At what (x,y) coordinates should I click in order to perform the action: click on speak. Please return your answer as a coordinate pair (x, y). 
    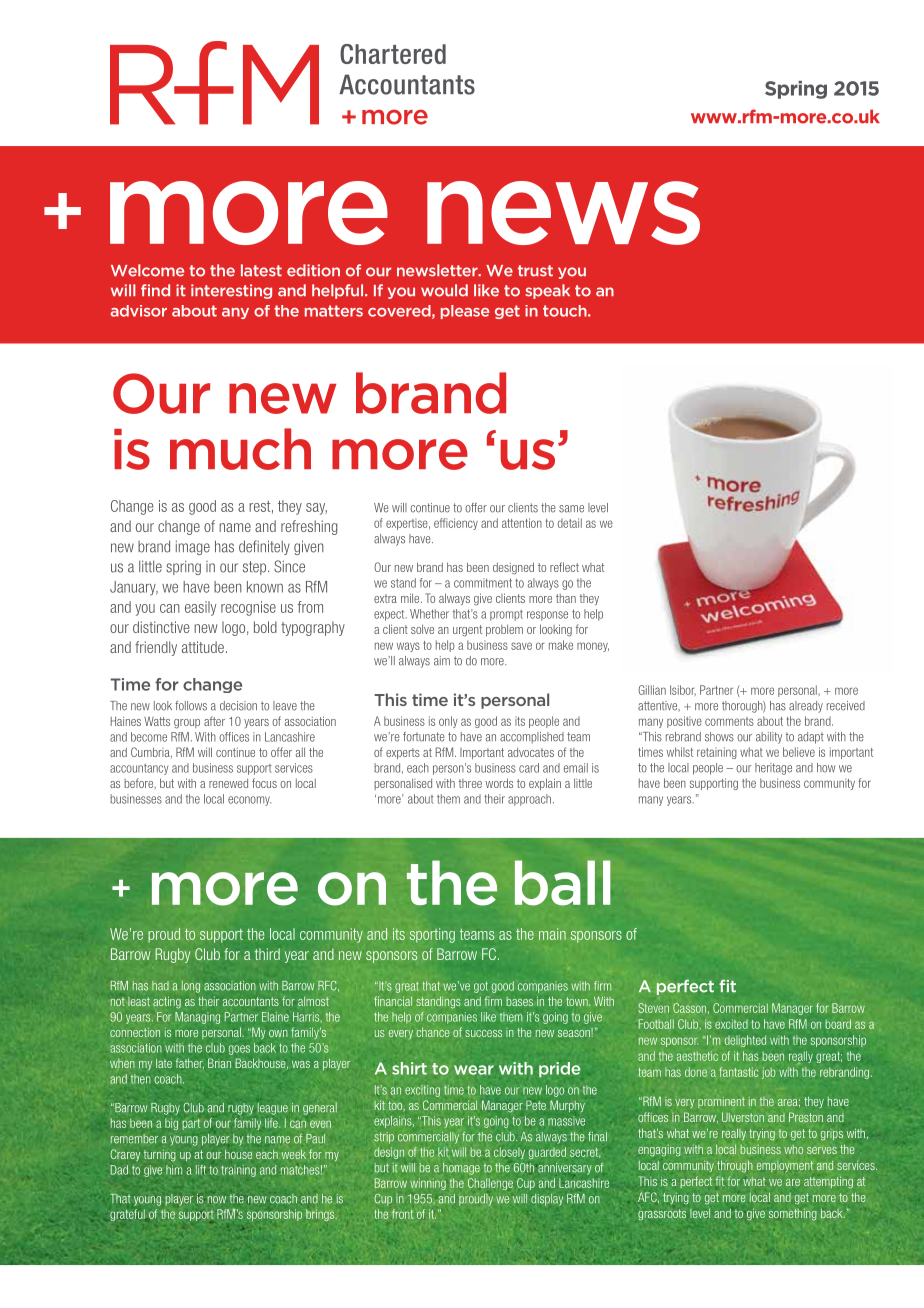
    Looking at the image, I should click on (548, 291).
